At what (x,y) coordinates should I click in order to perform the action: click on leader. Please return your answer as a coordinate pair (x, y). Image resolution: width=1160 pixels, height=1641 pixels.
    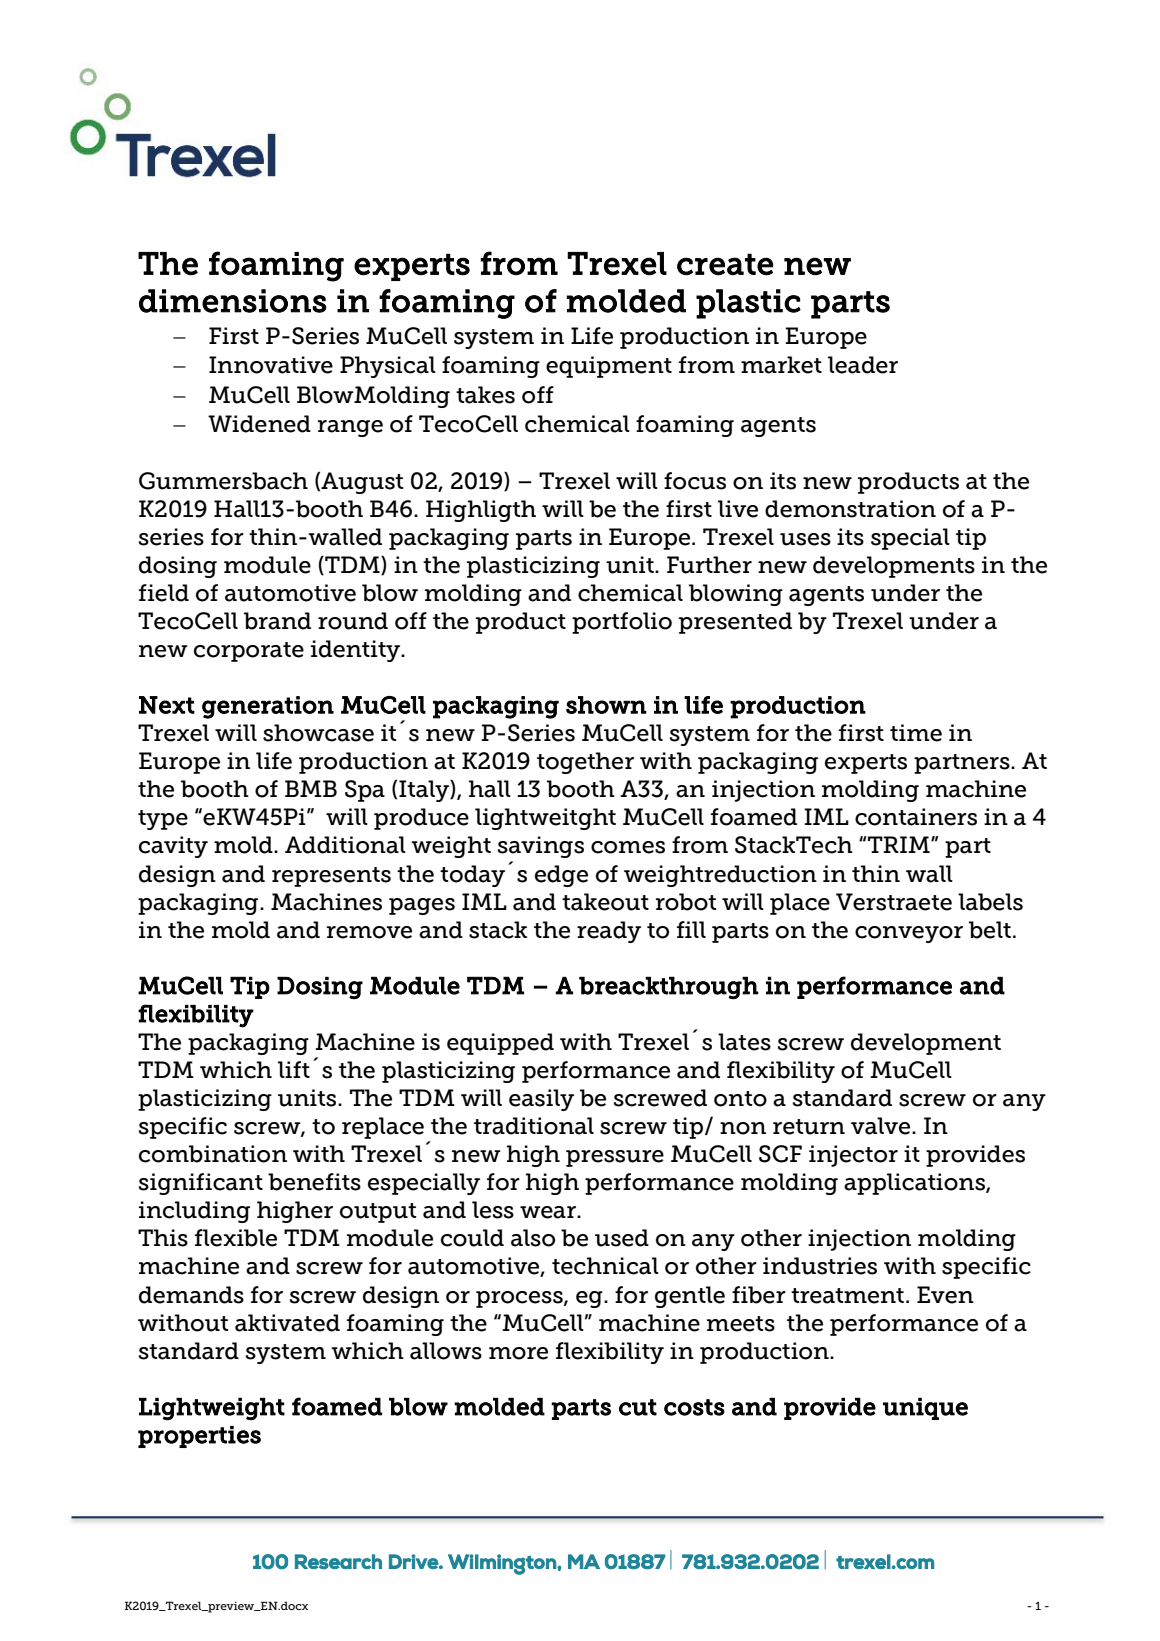
    Looking at the image, I should click on (863, 365).
